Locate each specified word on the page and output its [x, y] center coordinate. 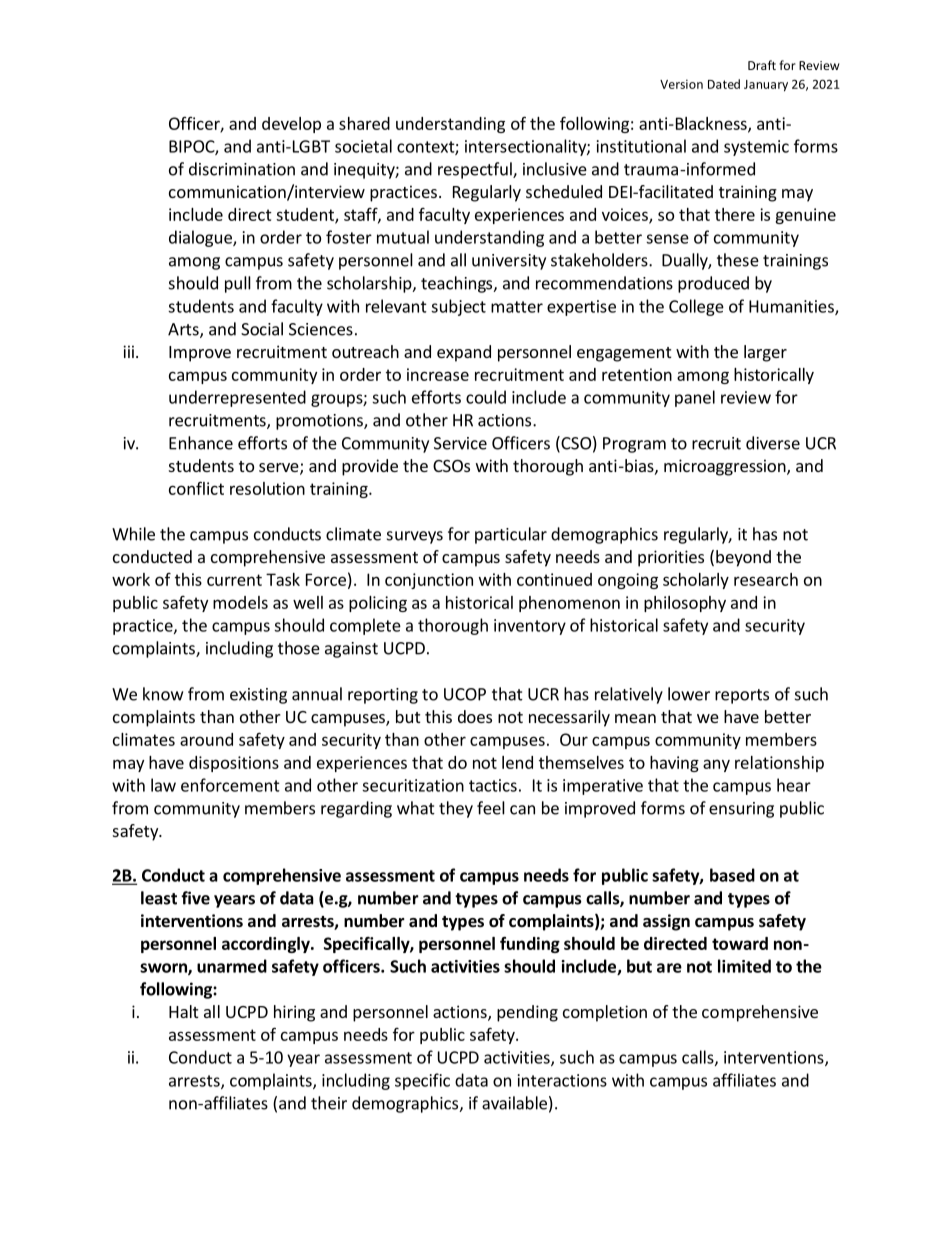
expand [464, 353]
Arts [184, 330]
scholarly [696, 581]
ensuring [741, 810]
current [234, 580]
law [163, 785]
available [514, 1103]
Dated [724, 84]
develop [291, 125]
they [456, 809]
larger [765, 353]
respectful [476, 170]
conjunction [429, 581]
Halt [183, 1011]
